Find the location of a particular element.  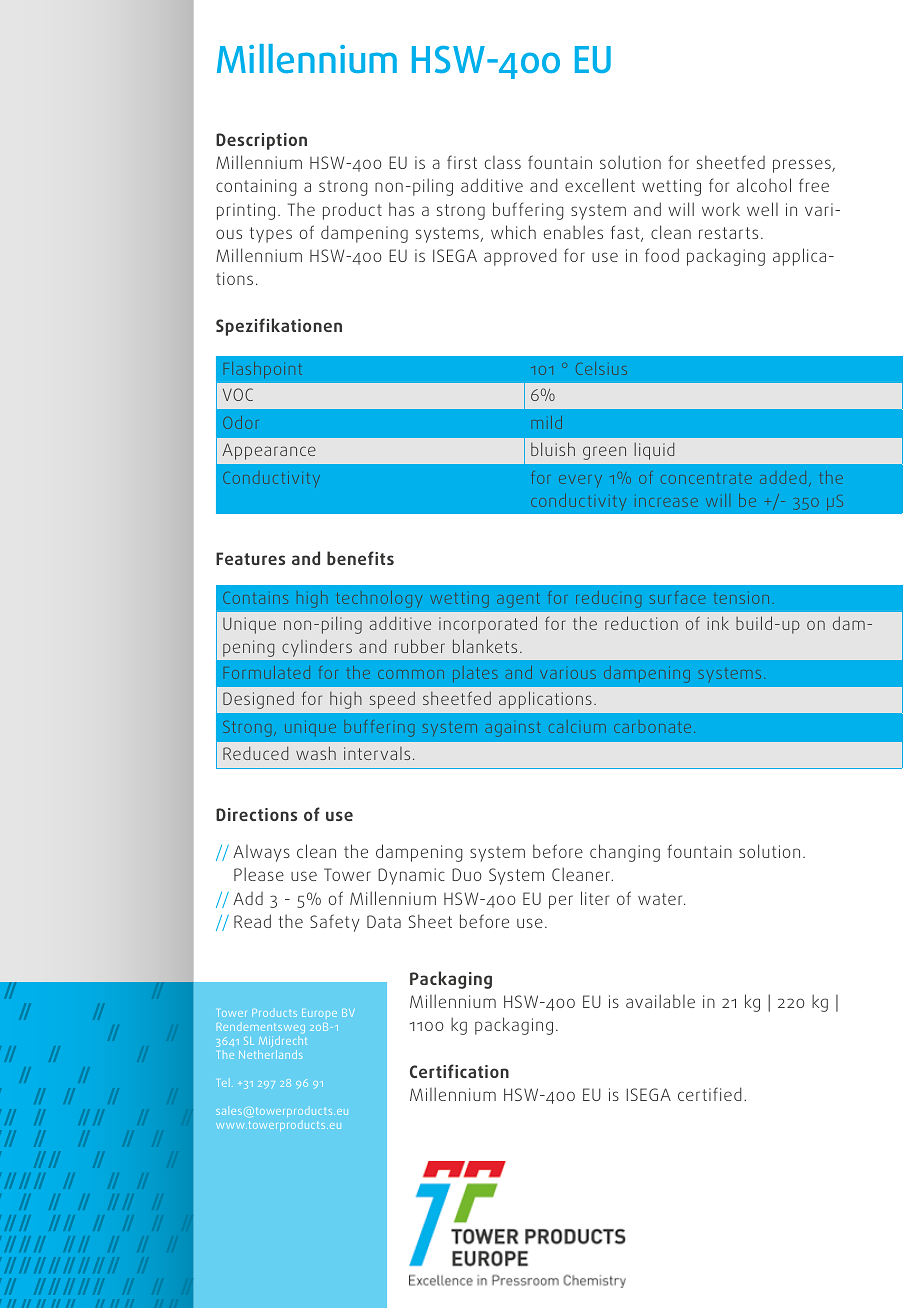

alcohol is located at coordinates (764, 185).
